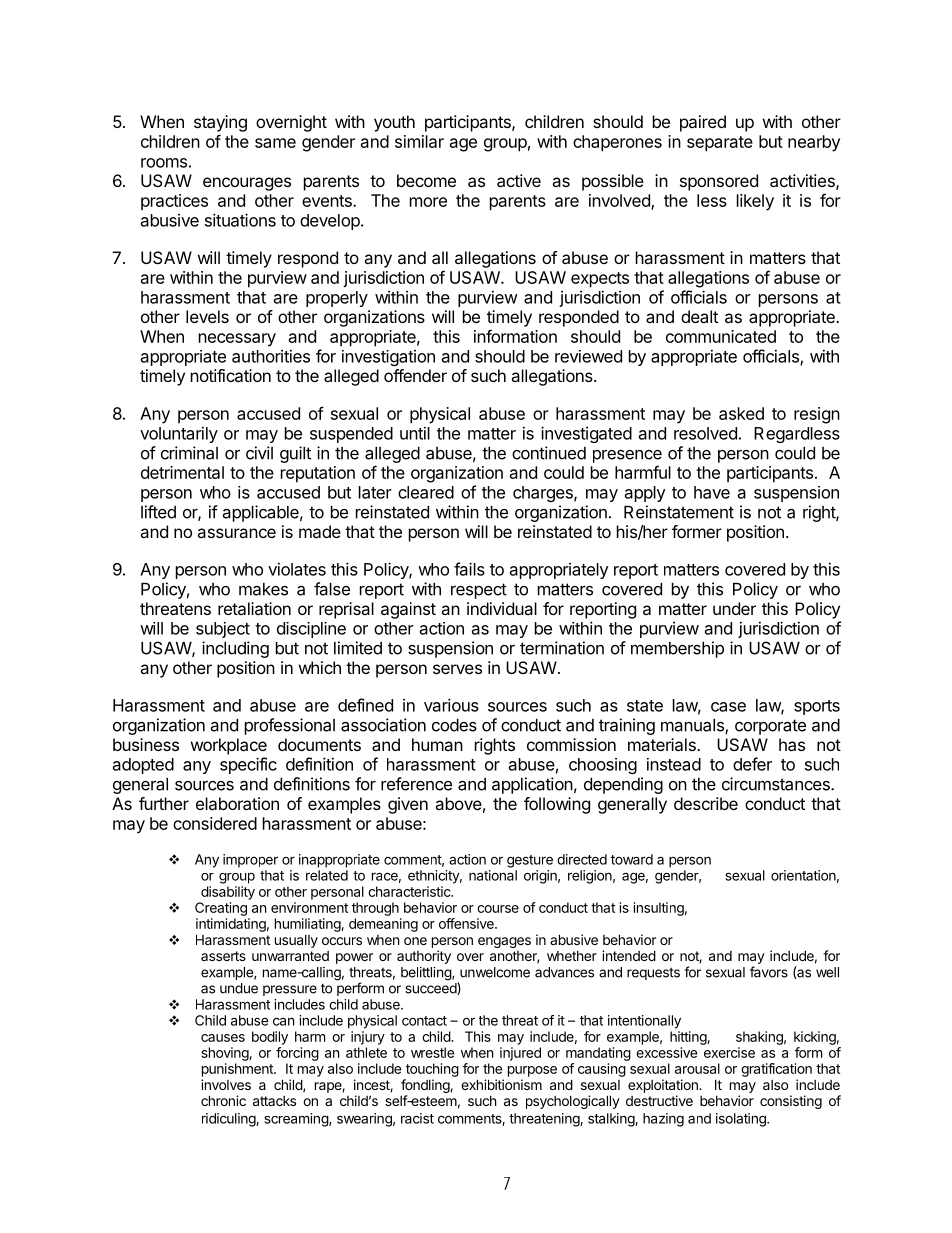  What do you see at coordinates (734, 608) in the screenshot?
I see `under` at bounding box center [734, 608].
